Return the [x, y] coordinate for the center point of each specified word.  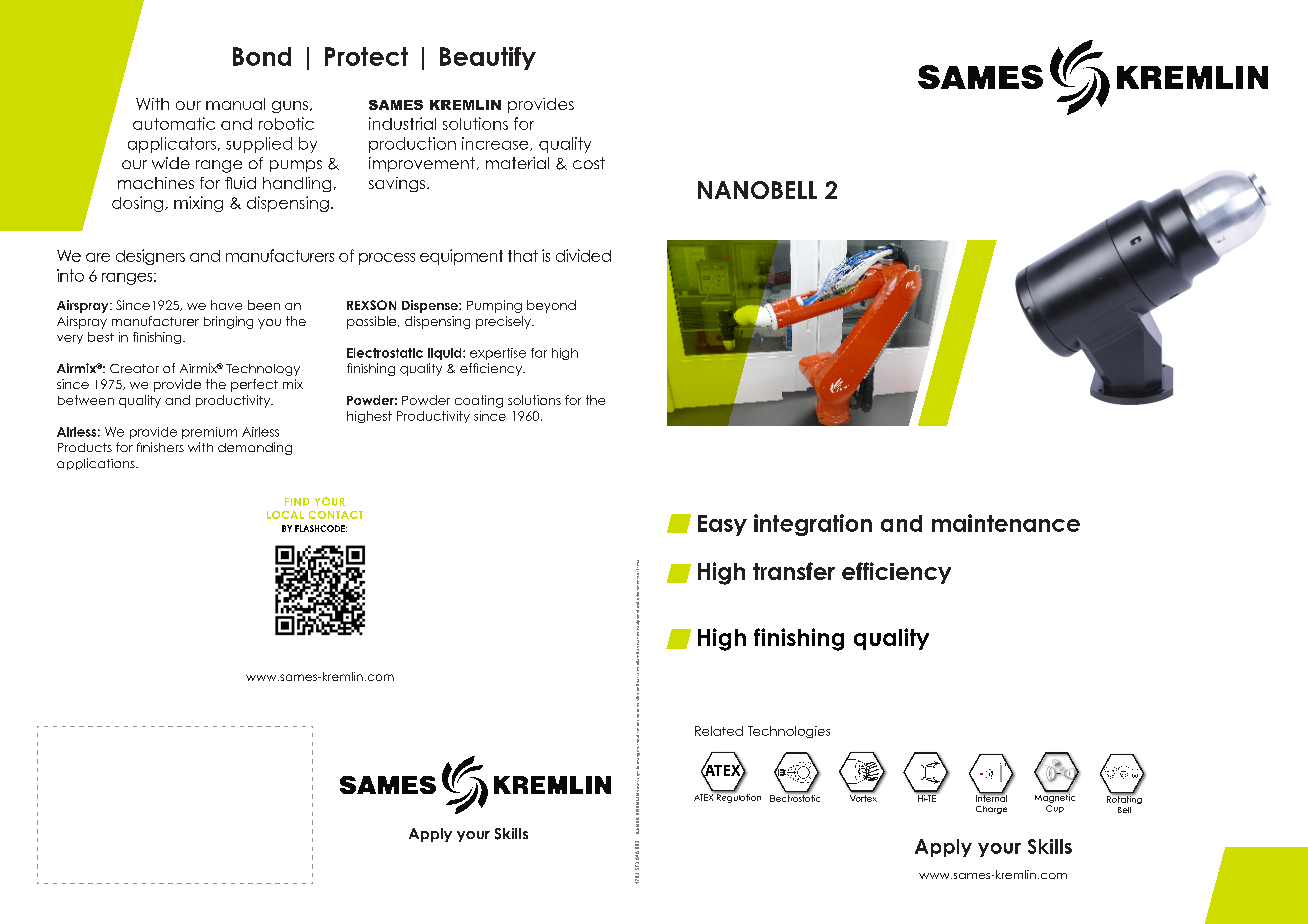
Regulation [737, 797]
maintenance [1006, 523]
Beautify [488, 58]
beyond [551, 306]
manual [235, 104]
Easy [722, 525]
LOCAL [285, 515]
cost [589, 163]
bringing [228, 322]
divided [583, 255]
